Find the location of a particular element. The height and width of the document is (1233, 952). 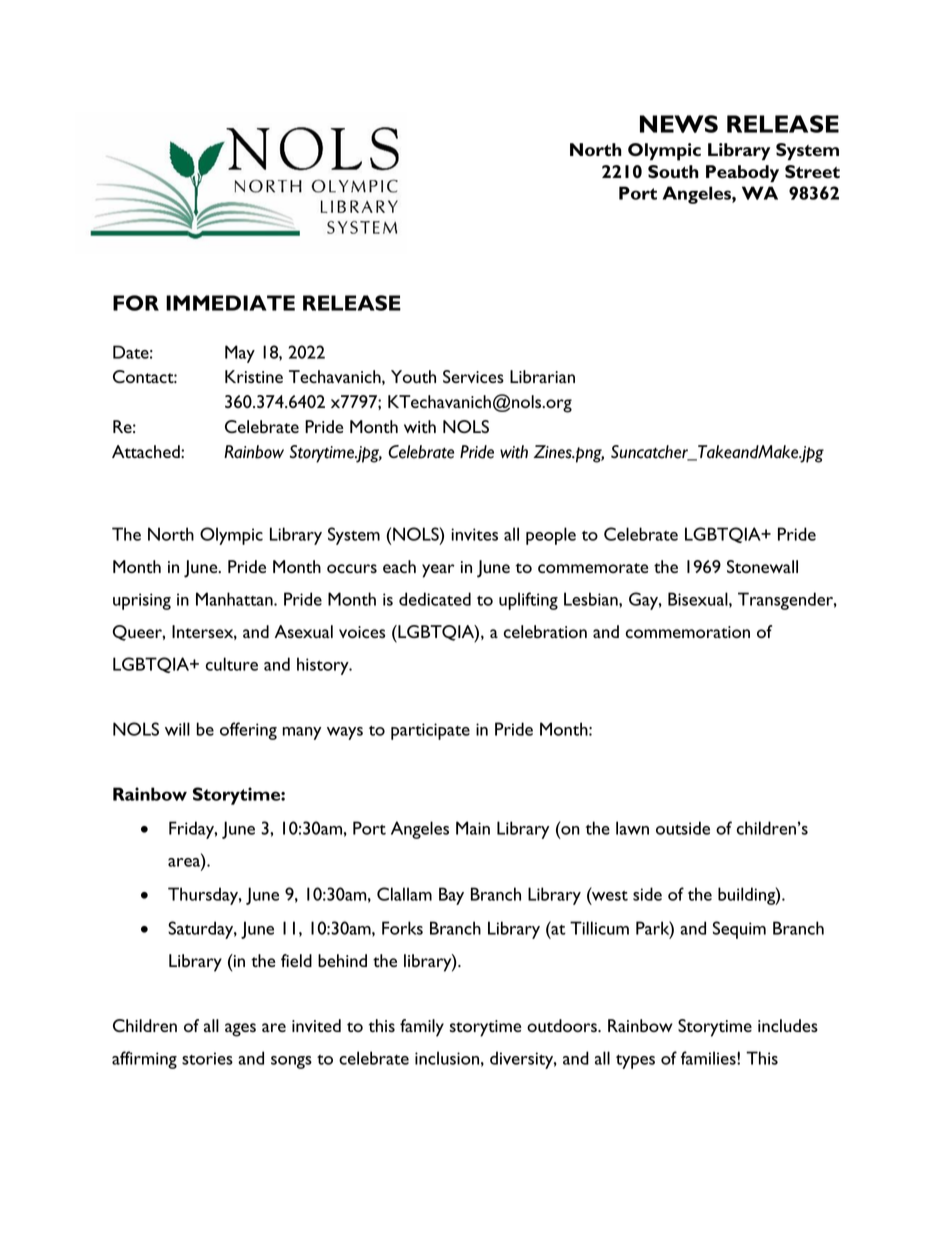

offering is located at coordinates (248, 731).
